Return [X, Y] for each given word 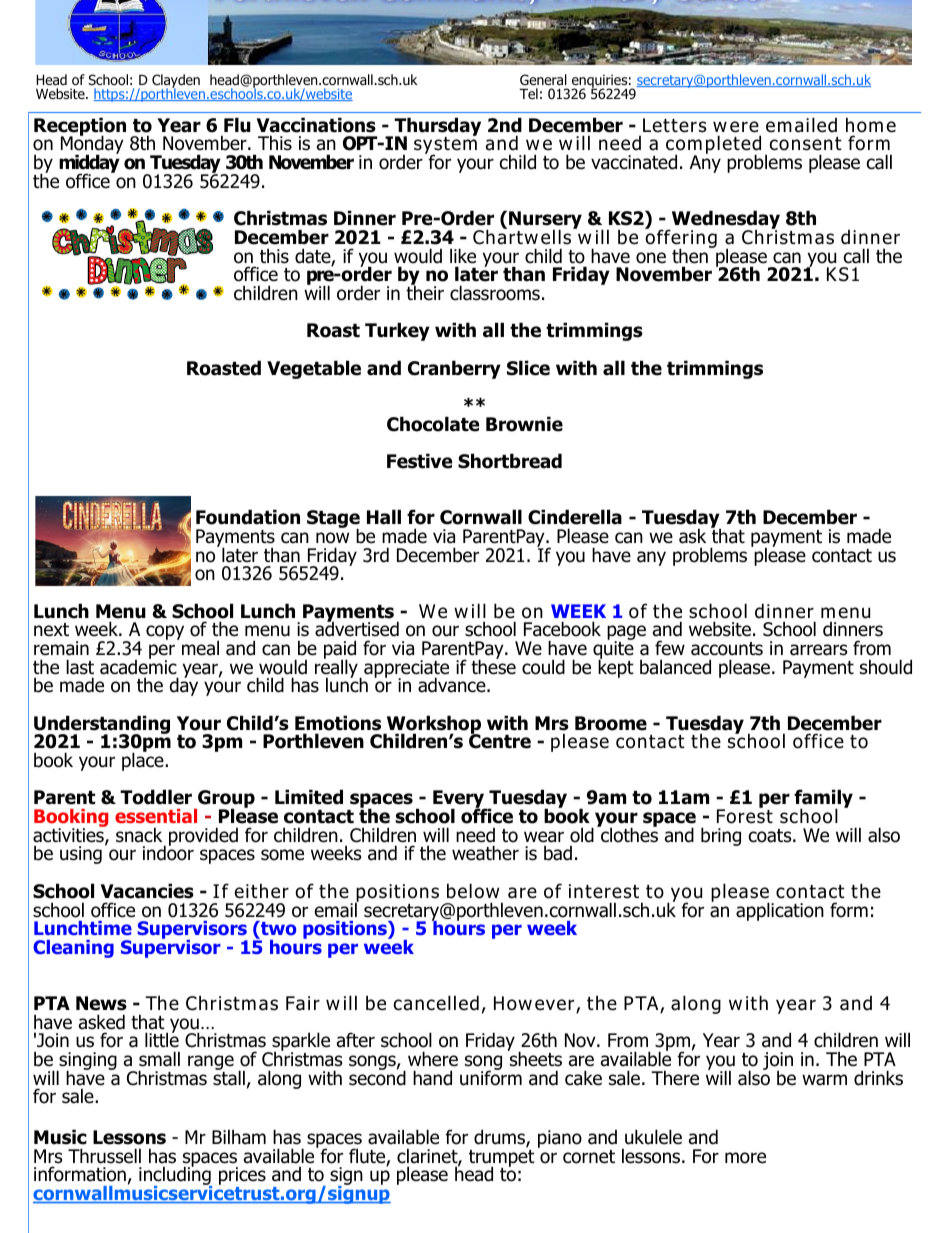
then [691, 255]
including [175, 1176]
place [144, 761]
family [823, 800]
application [780, 911]
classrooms [495, 293]
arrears [818, 650]
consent [806, 144]
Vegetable [314, 369]
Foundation [248, 517]
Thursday [436, 128]
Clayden [176, 82]
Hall [384, 517]
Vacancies [147, 891]
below [473, 891]
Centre [500, 740]
